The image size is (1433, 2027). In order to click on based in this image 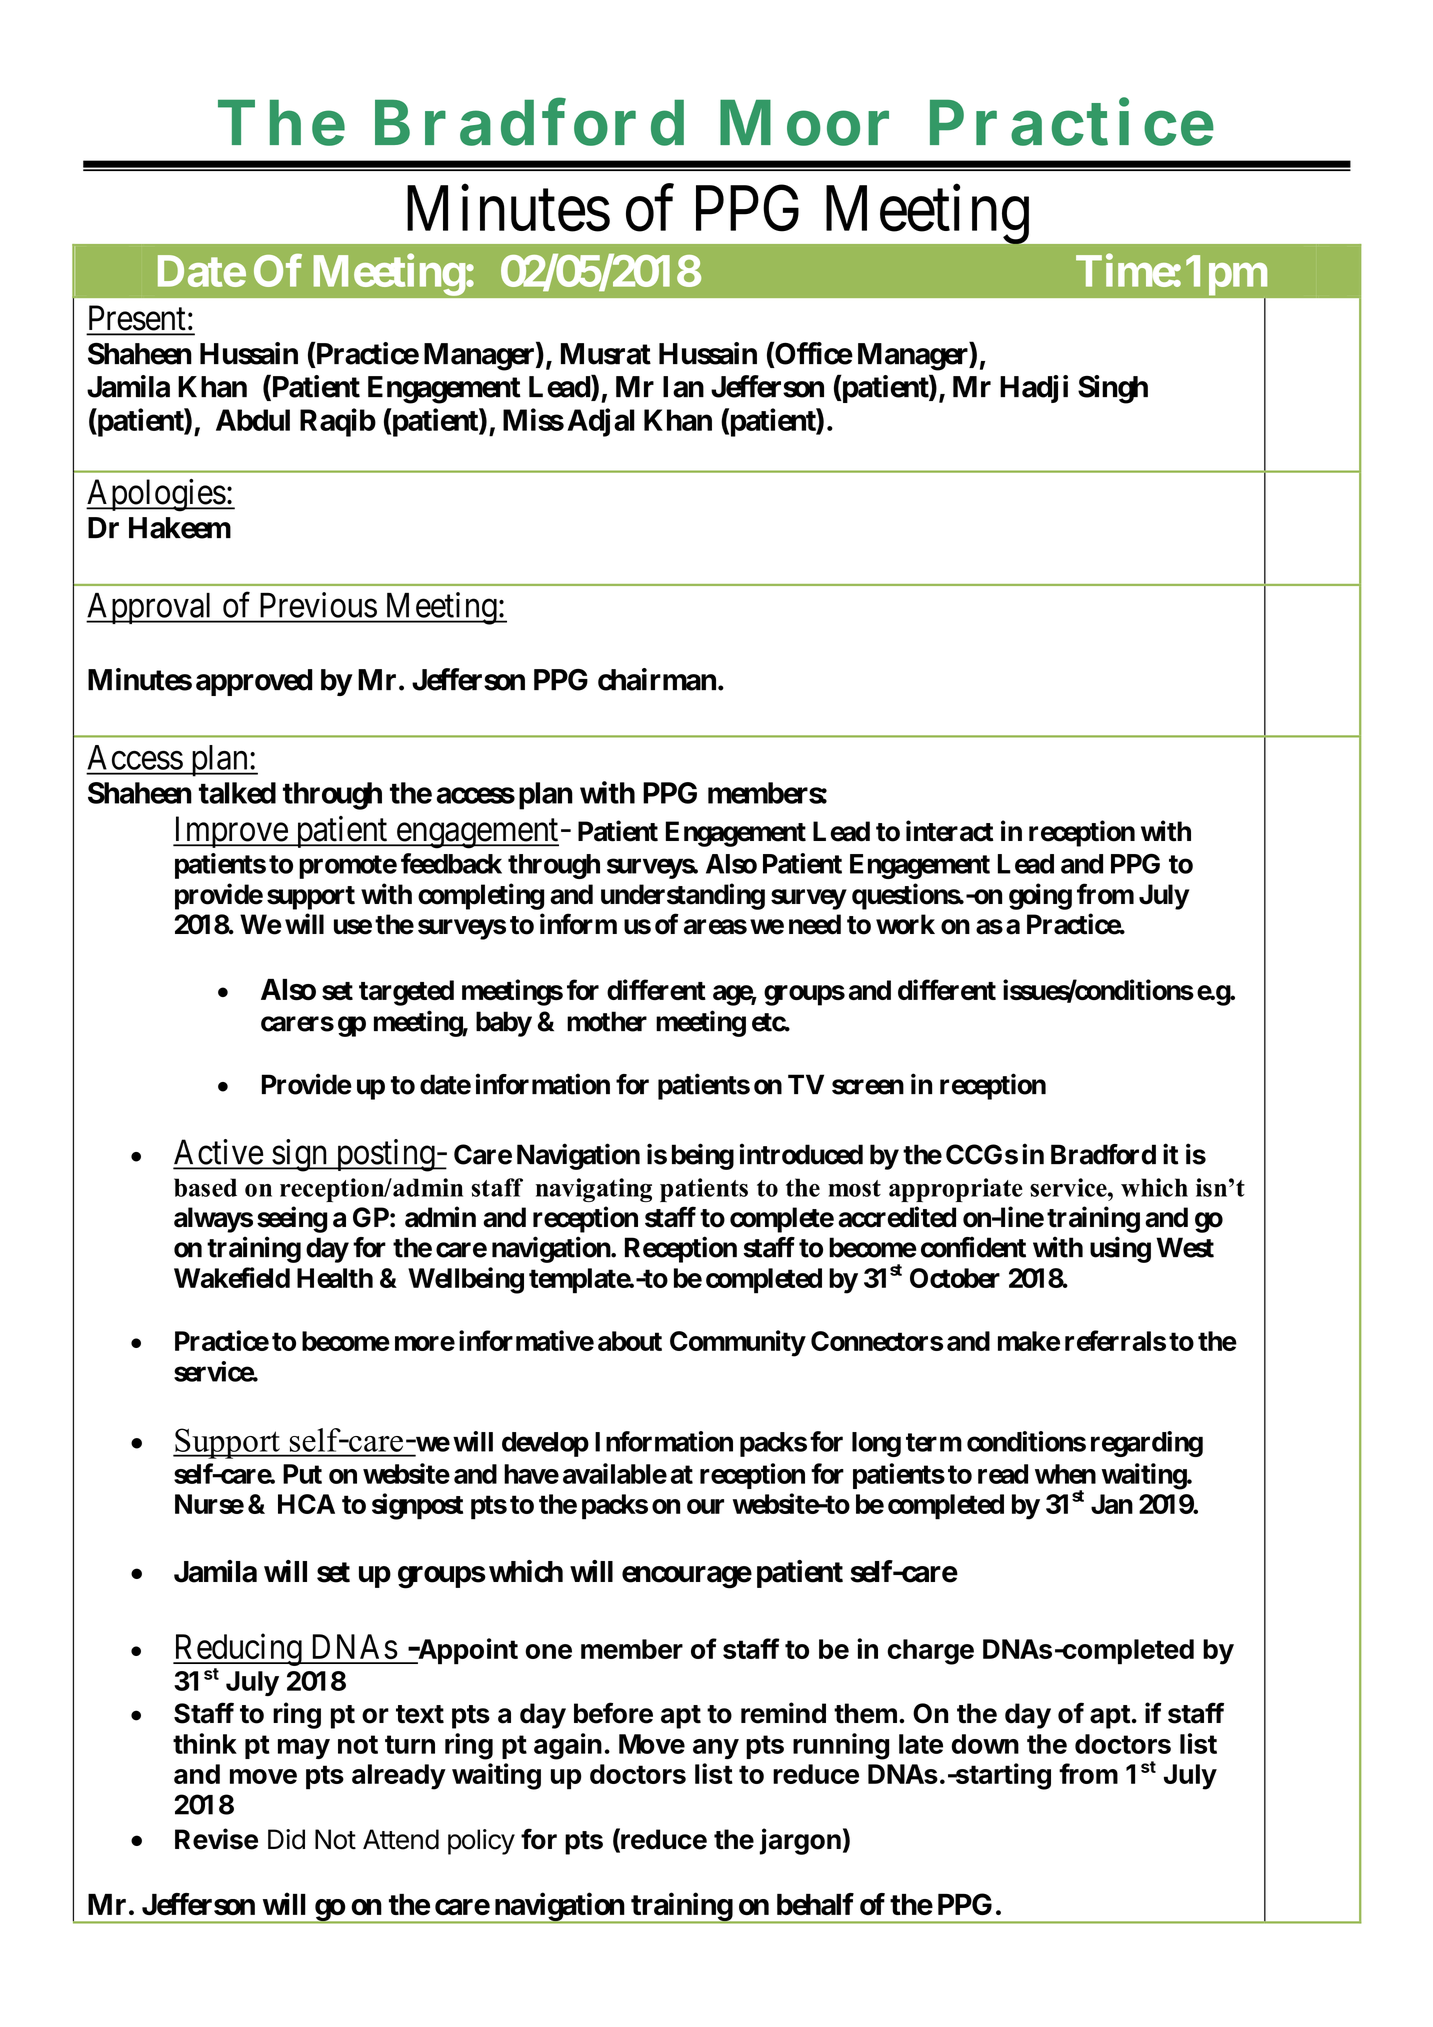, I will do `click(205, 1187)`.
